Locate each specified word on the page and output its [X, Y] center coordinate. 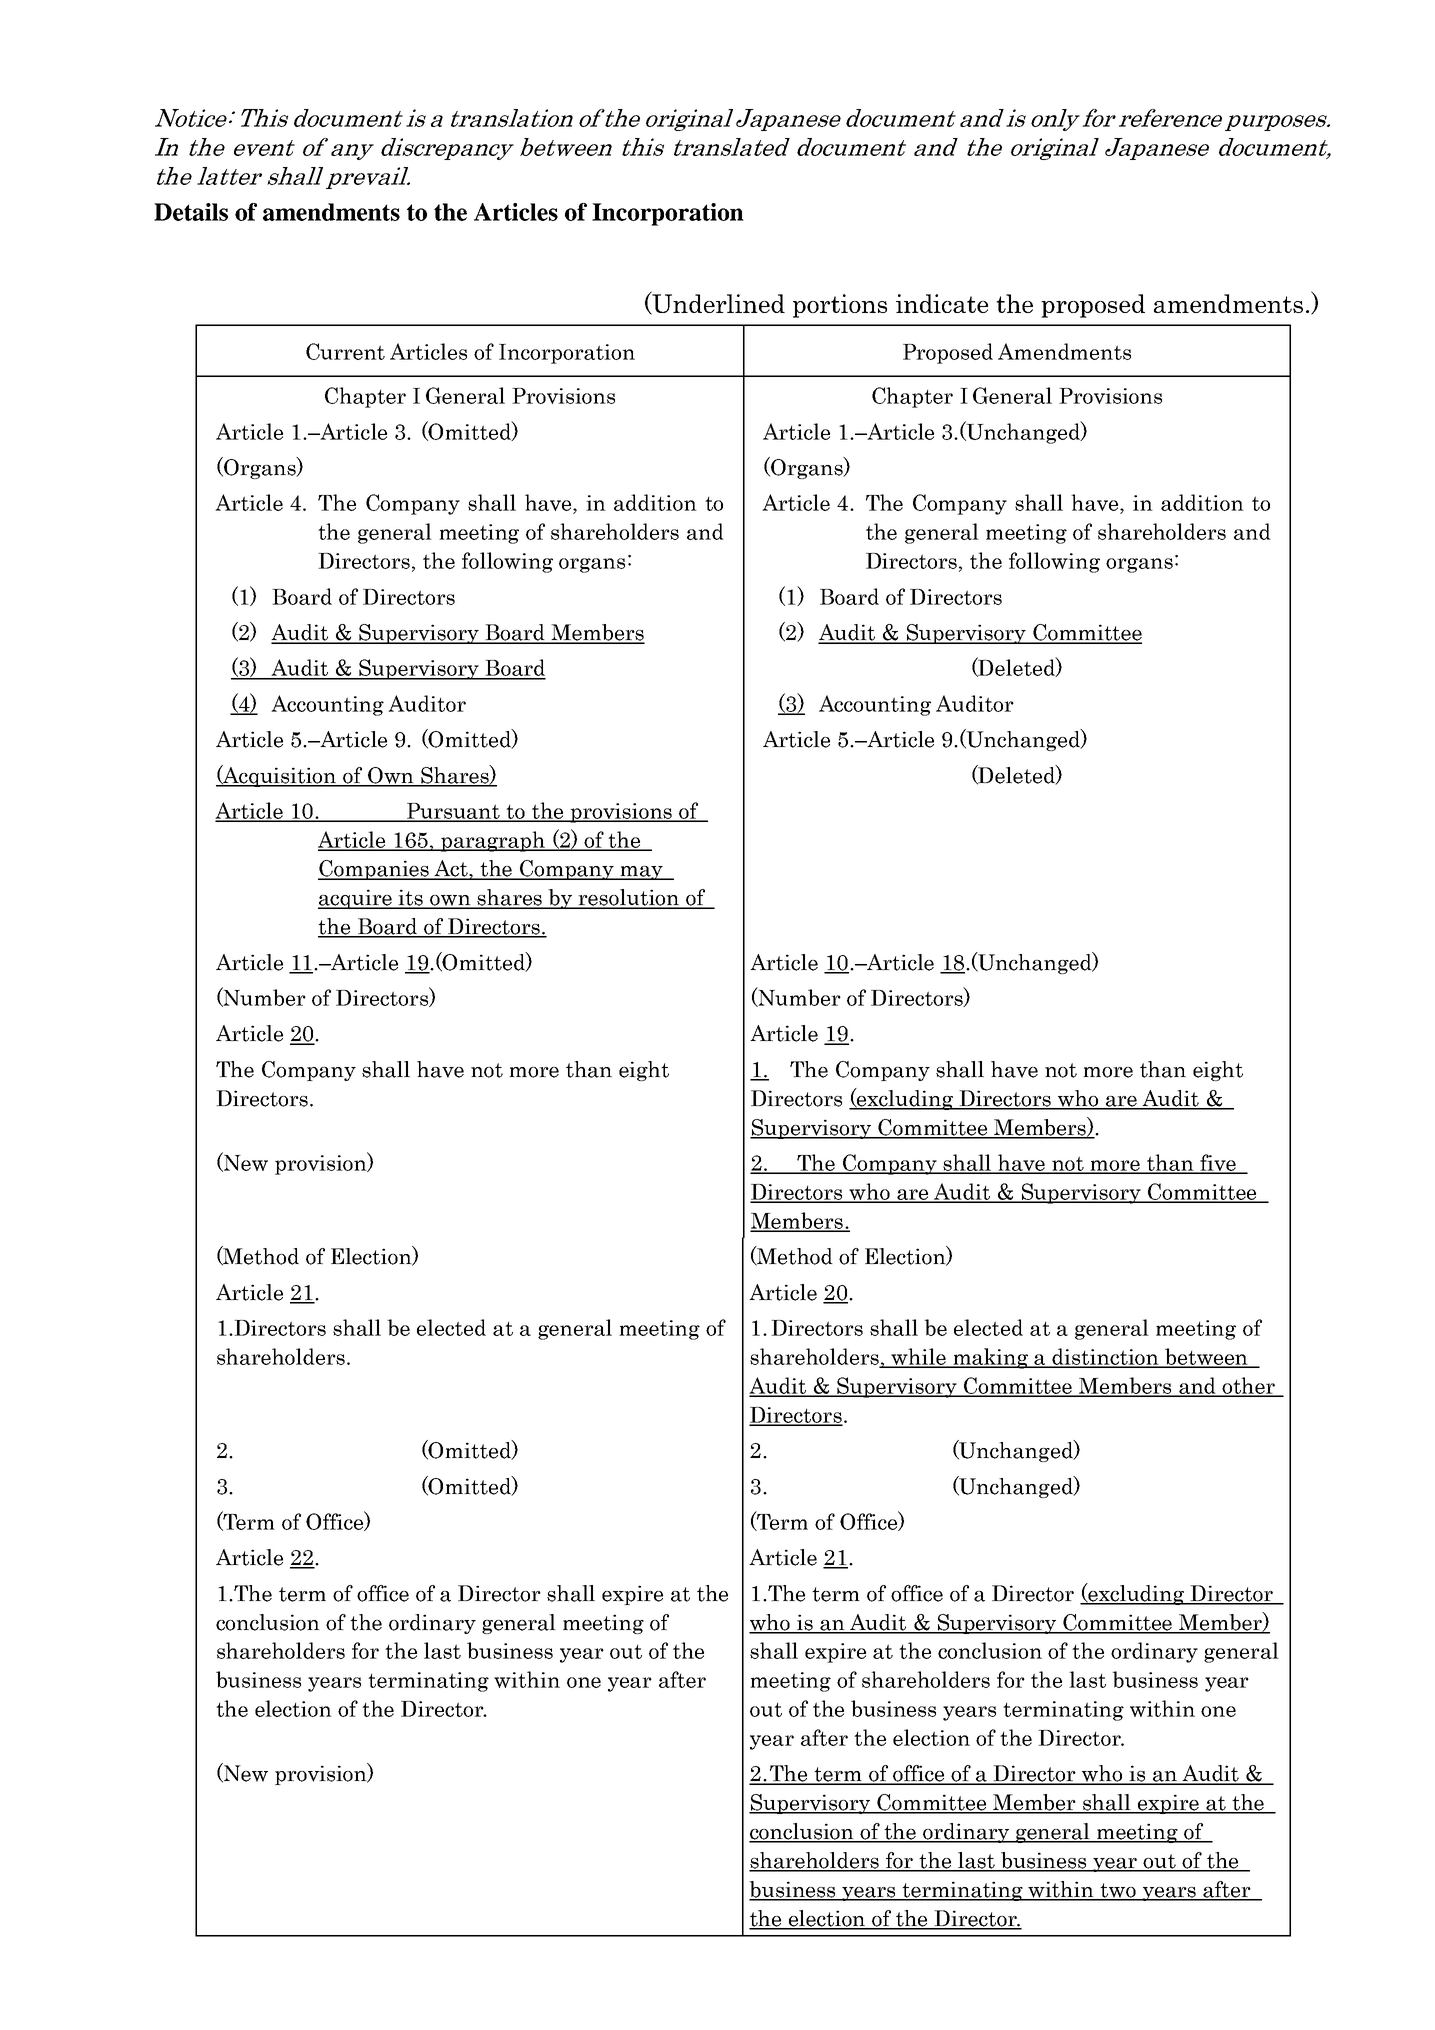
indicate [942, 303]
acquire [356, 899]
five [1218, 1163]
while [919, 1357]
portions [840, 306]
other [1249, 1386]
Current [345, 351]
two [1118, 1891]
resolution [629, 898]
